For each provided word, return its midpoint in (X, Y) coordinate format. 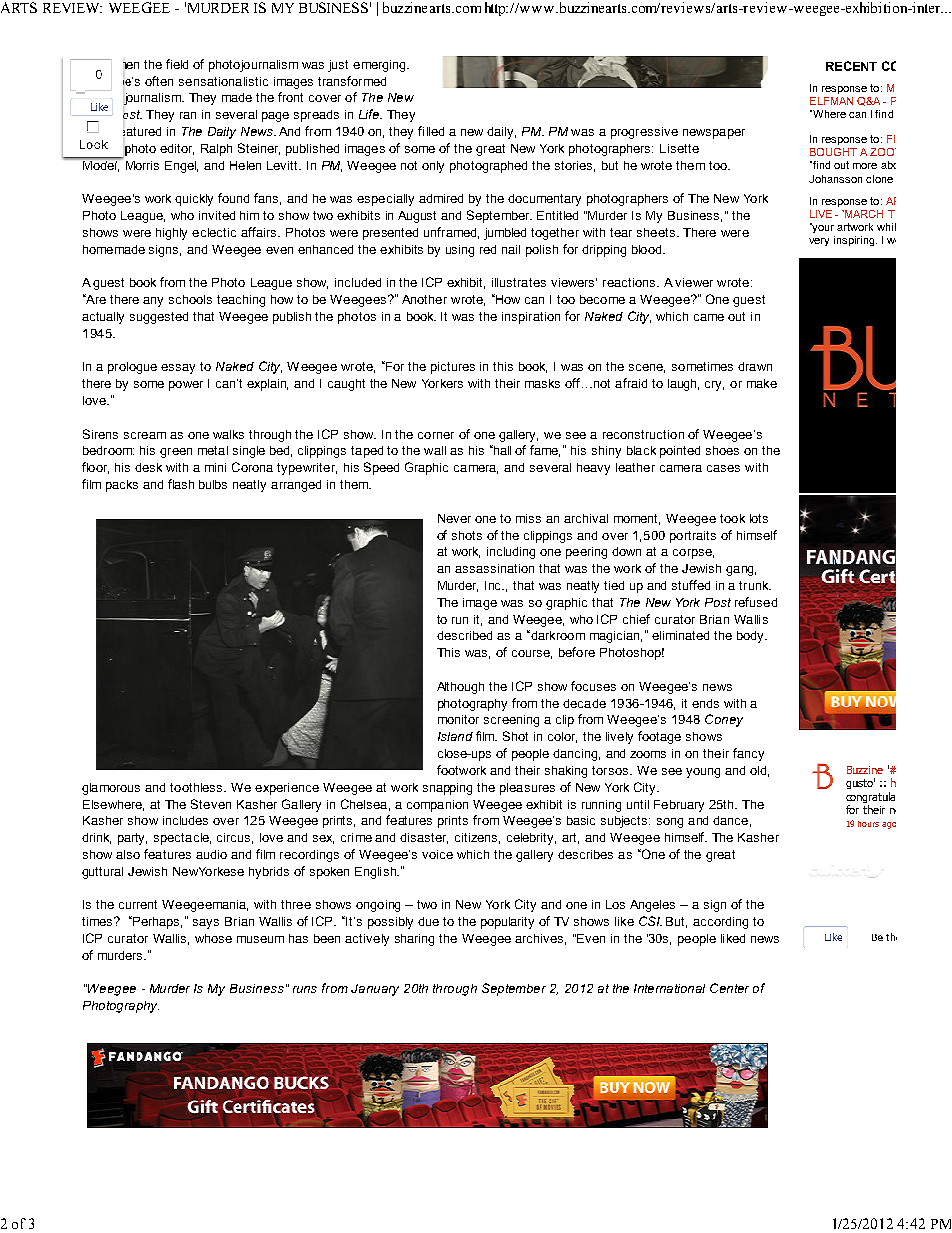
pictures (453, 368)
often (159, 81)
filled (431, 131)
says (206, 924)
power (186, 386)
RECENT (851, 66)
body (751, 637)
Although (460, 688)
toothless (197, 787)
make (762, 383)
